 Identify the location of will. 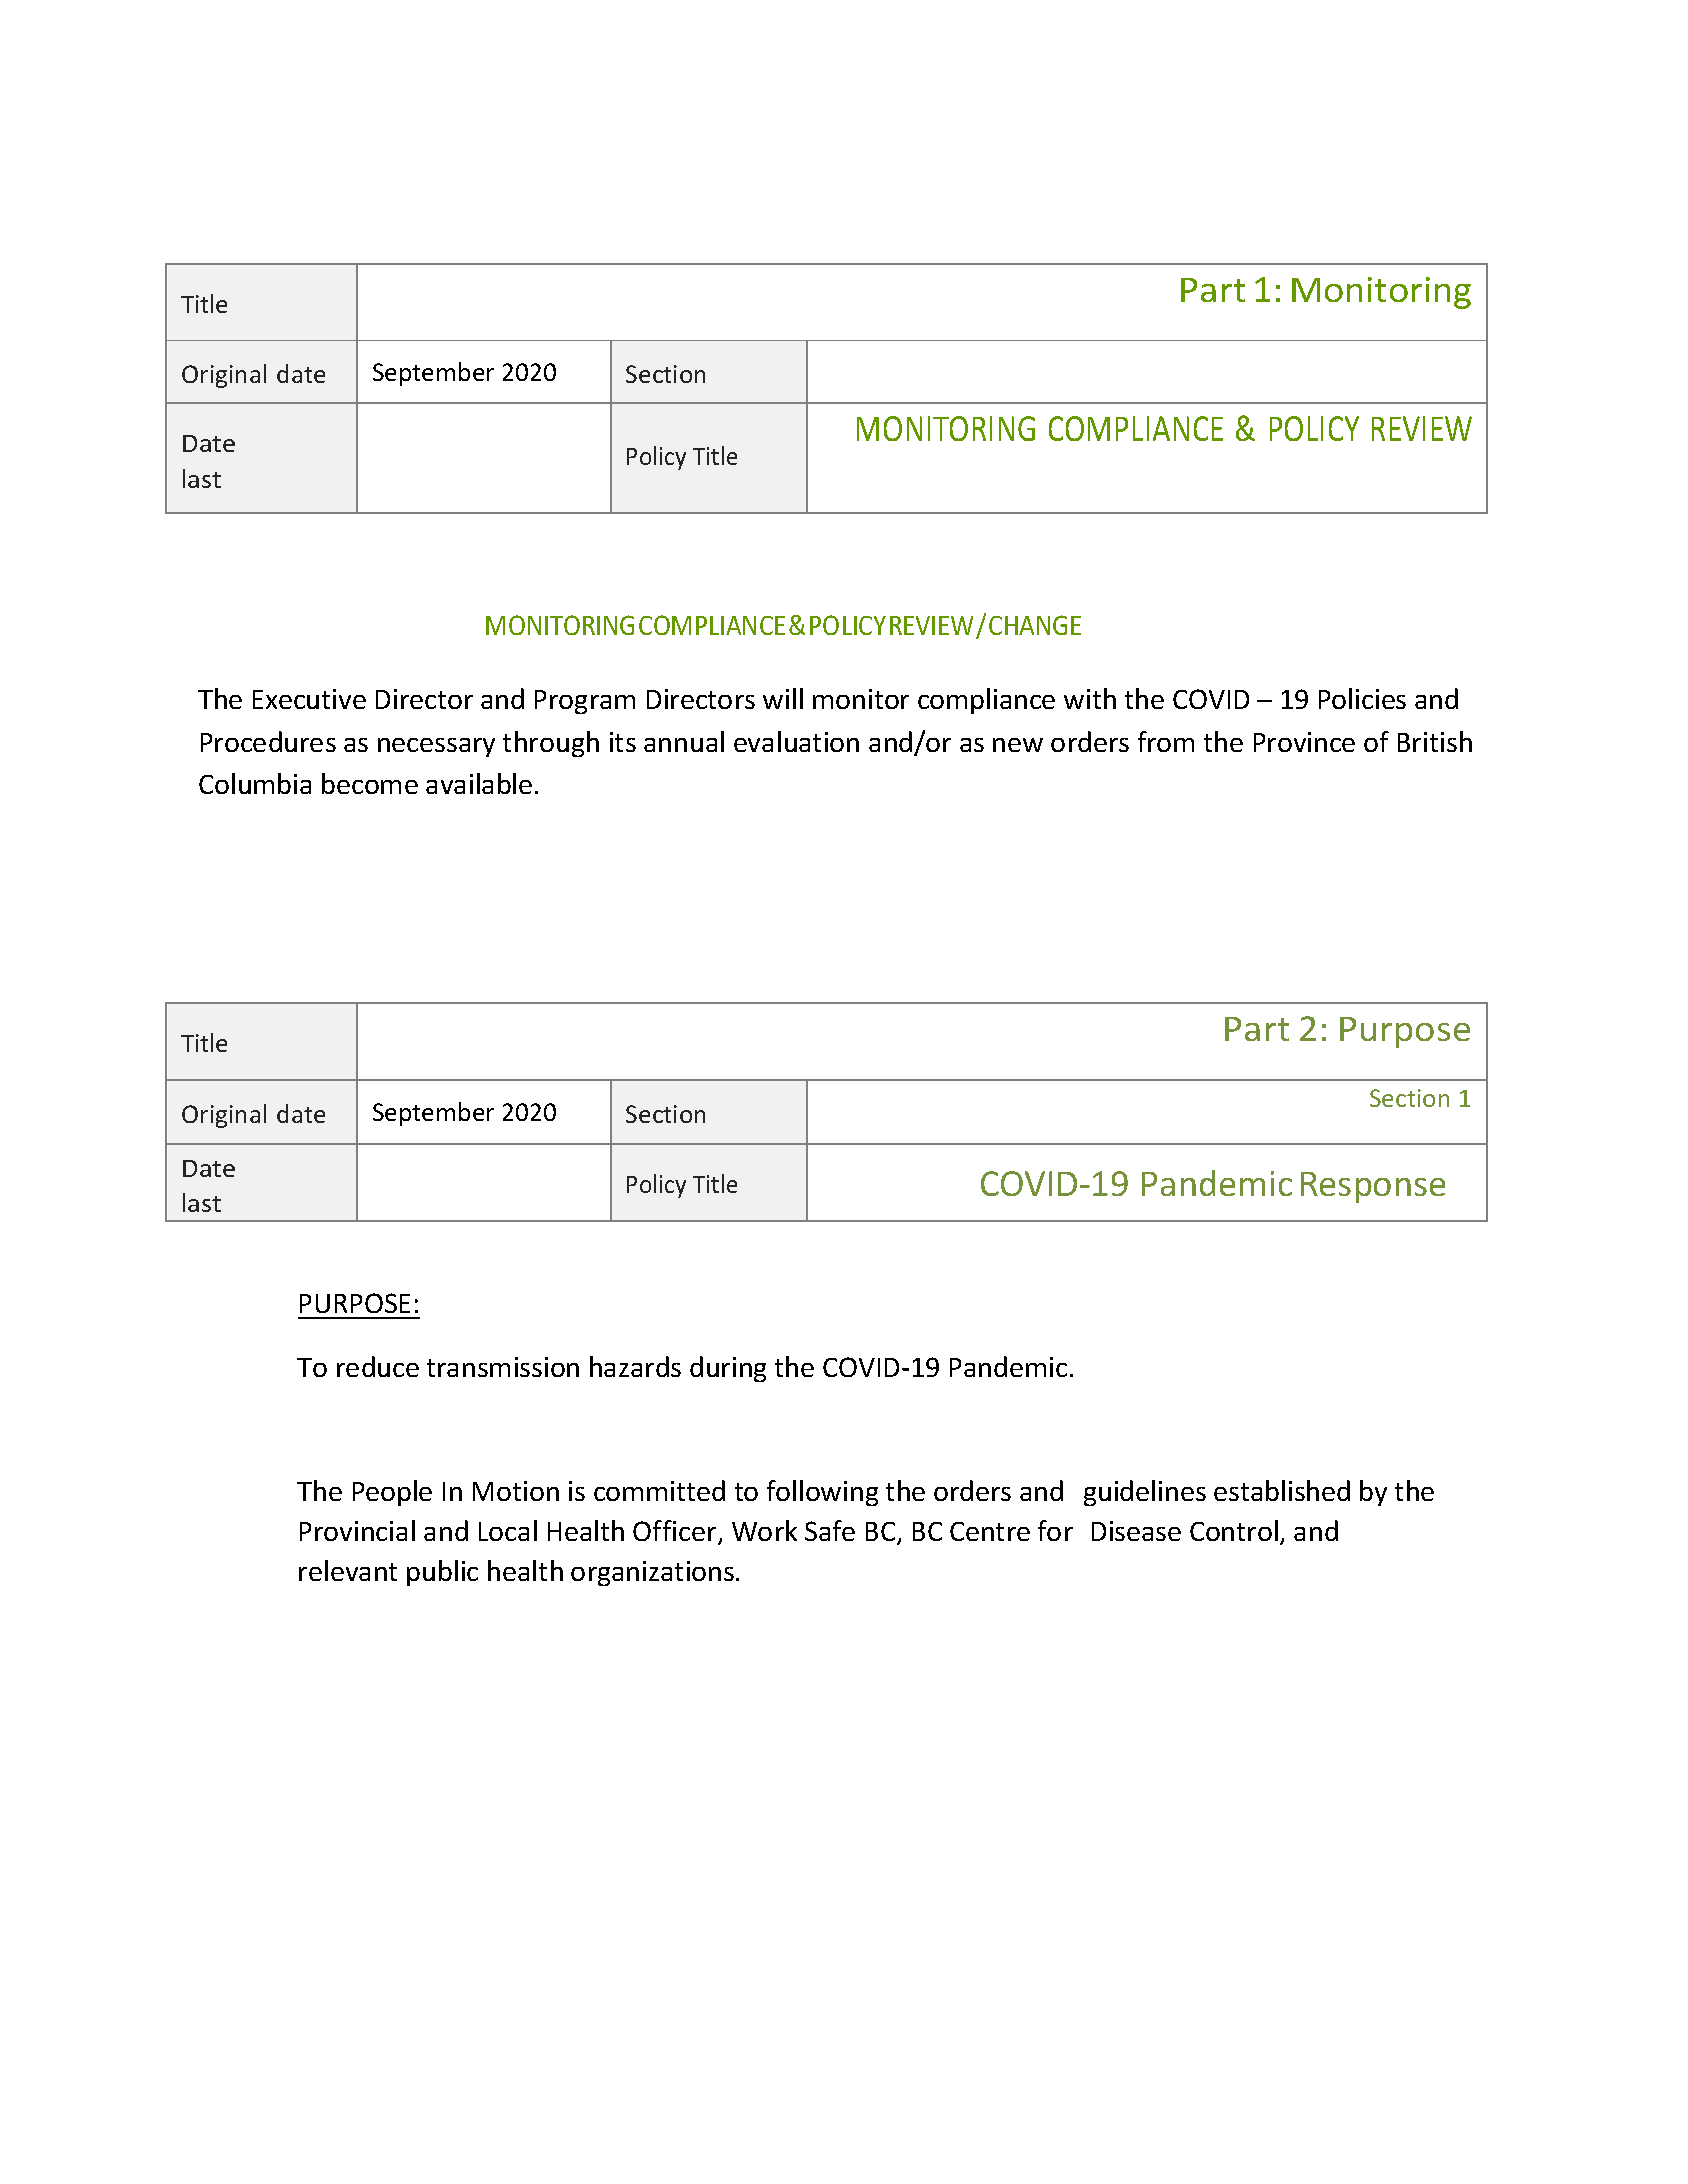
(783, 698).
